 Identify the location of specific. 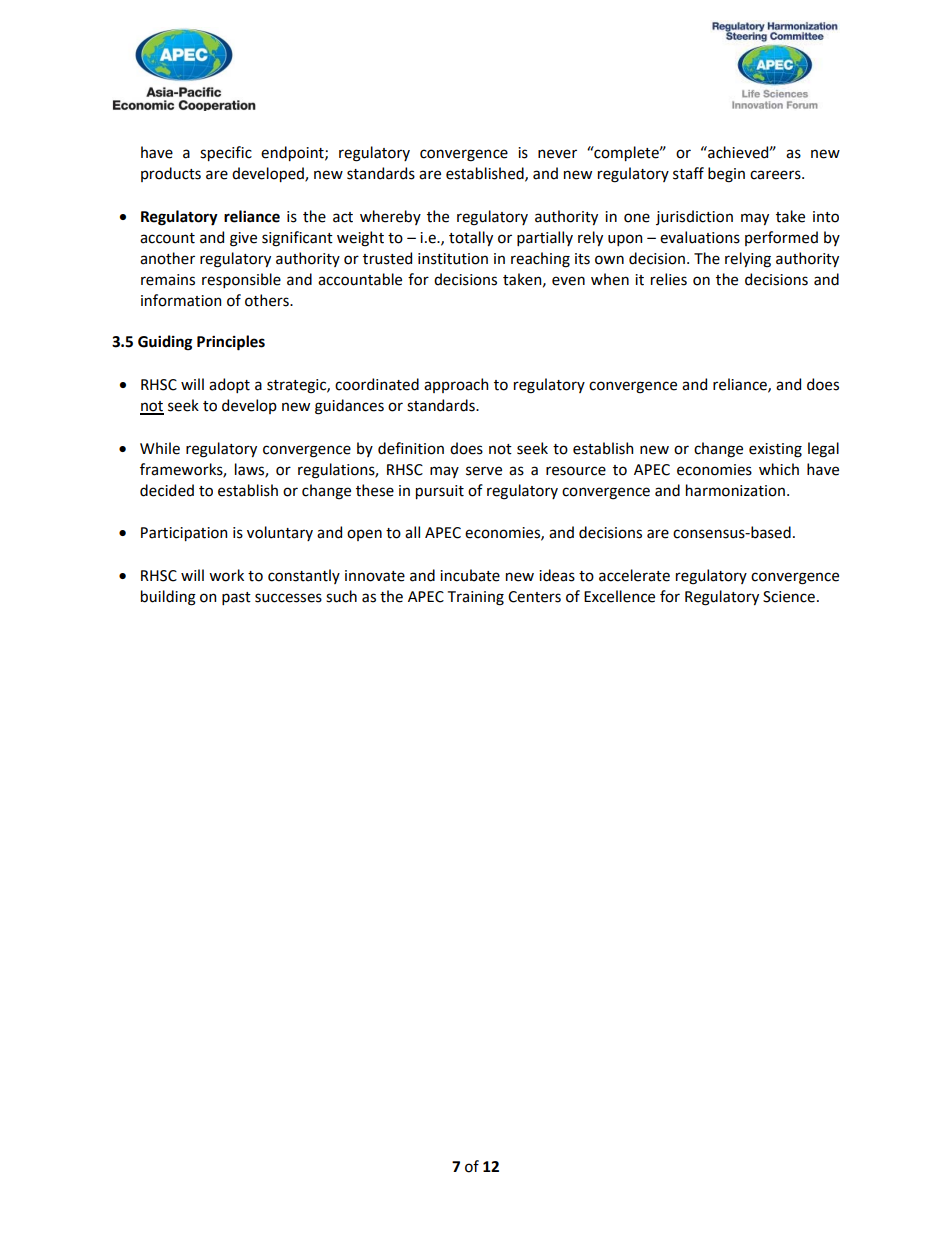
(226, 153).
